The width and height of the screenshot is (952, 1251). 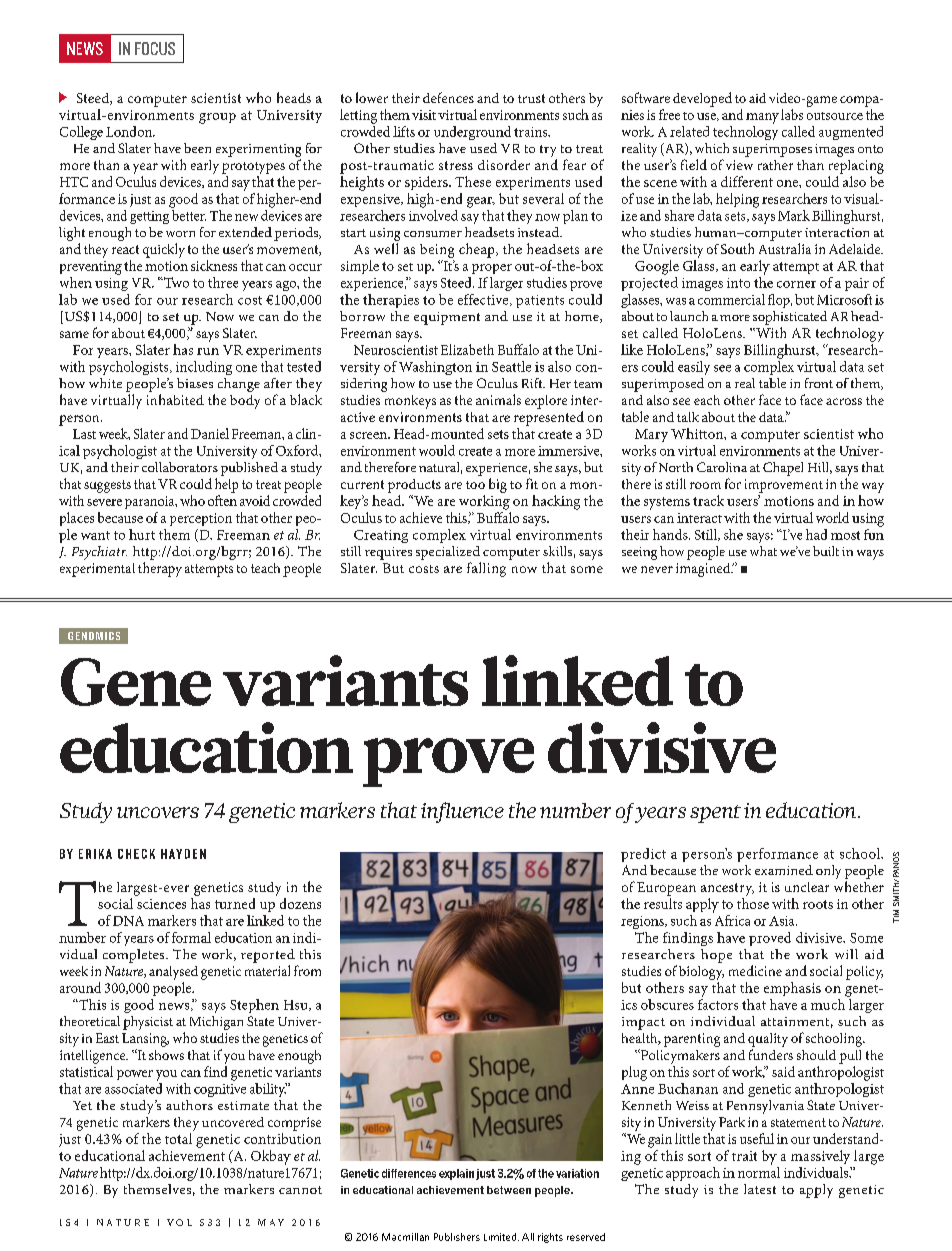 What do you see at coordinates (178, 1138) in the screenshot?
I see `total` at bounding box center [178, 1138].
